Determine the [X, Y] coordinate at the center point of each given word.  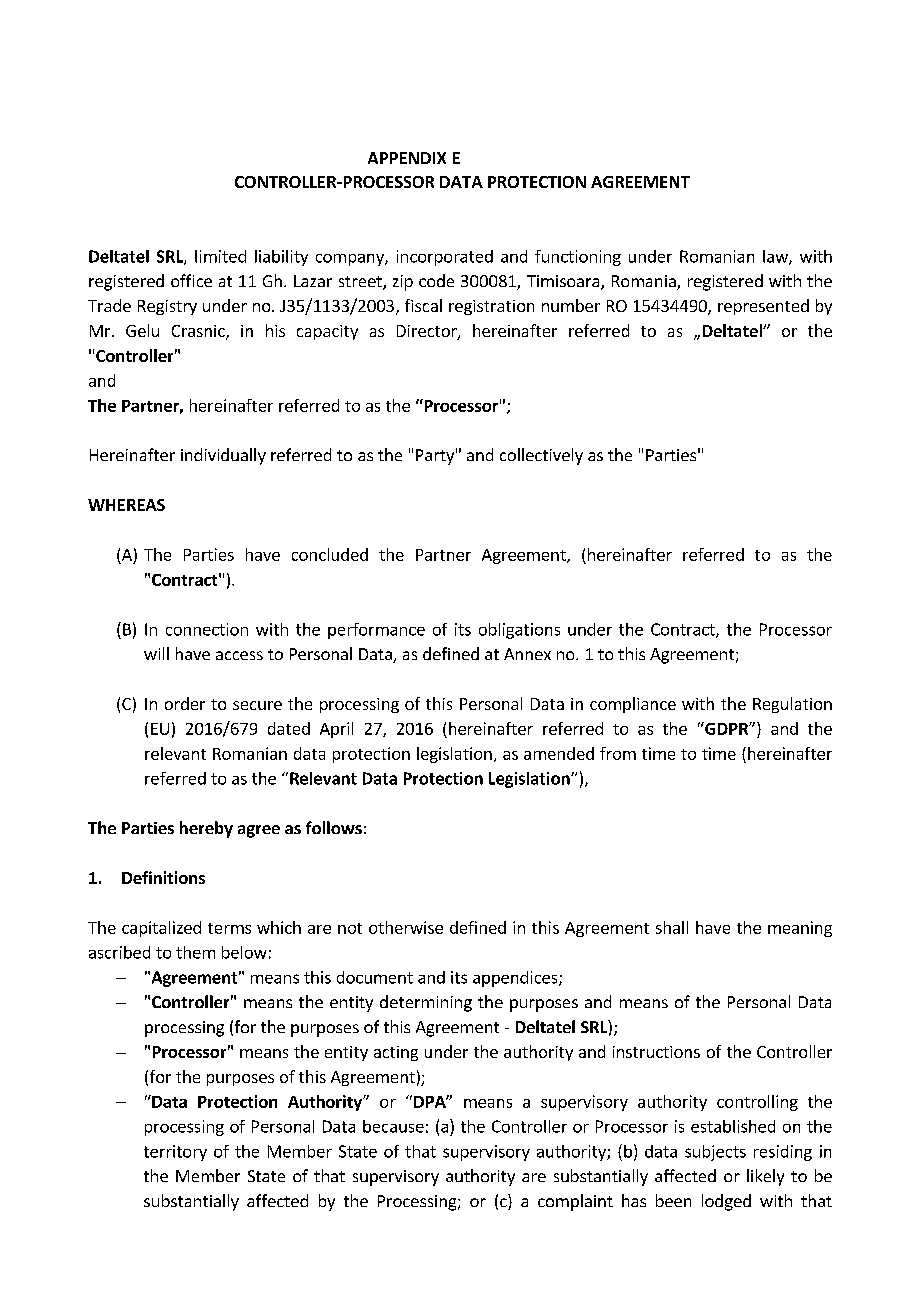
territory [175, 1153]
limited [220, 256]
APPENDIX [407, 158]
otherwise [406, 927]
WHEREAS [126, 505]
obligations [519, 631]
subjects [715, 1153]
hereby [206, 829]
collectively [541, 456]
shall [672, 927]
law [776, 257]
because [393, 1126]
